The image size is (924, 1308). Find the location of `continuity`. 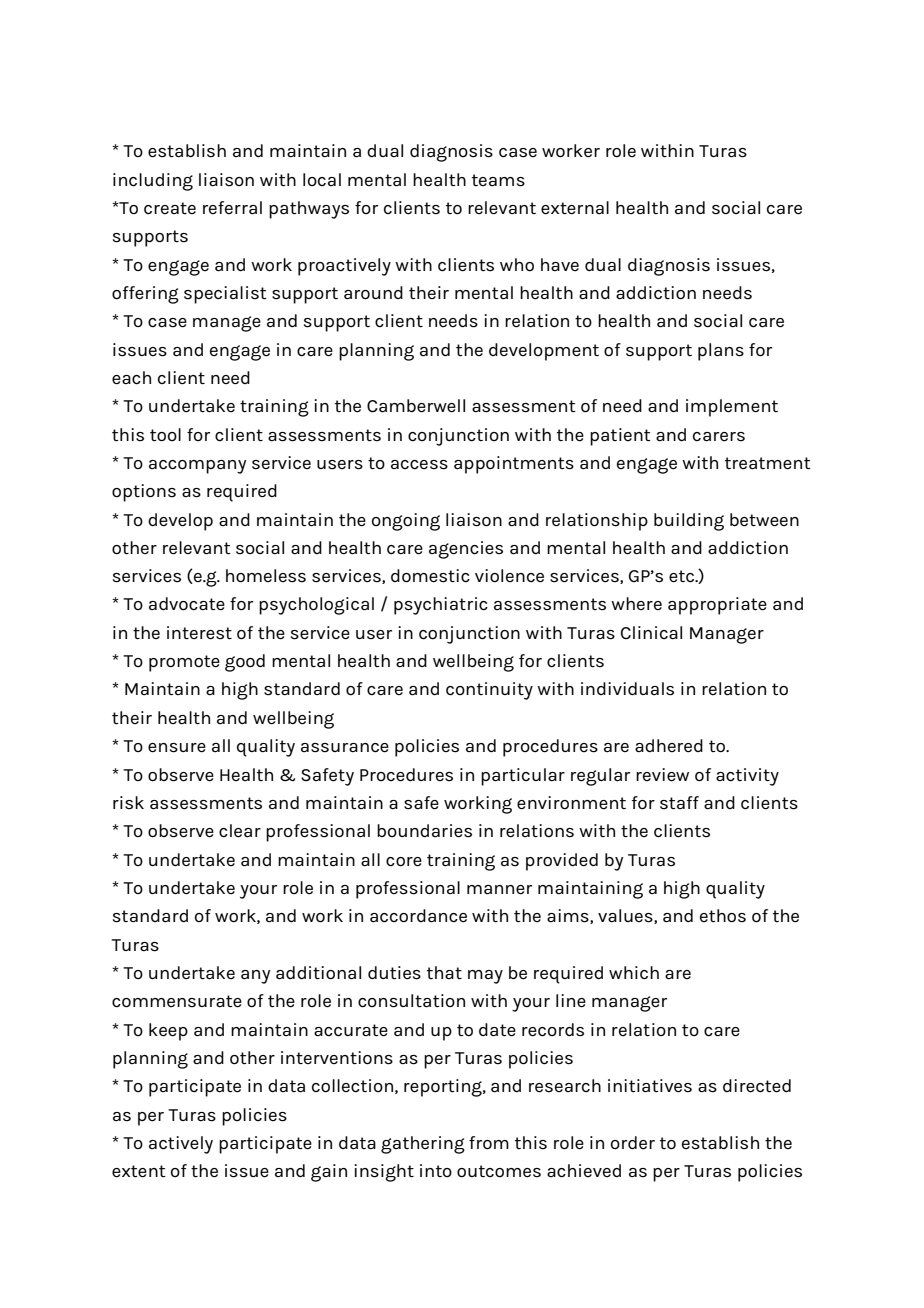

continuity is located at coordinates (489, 691).
